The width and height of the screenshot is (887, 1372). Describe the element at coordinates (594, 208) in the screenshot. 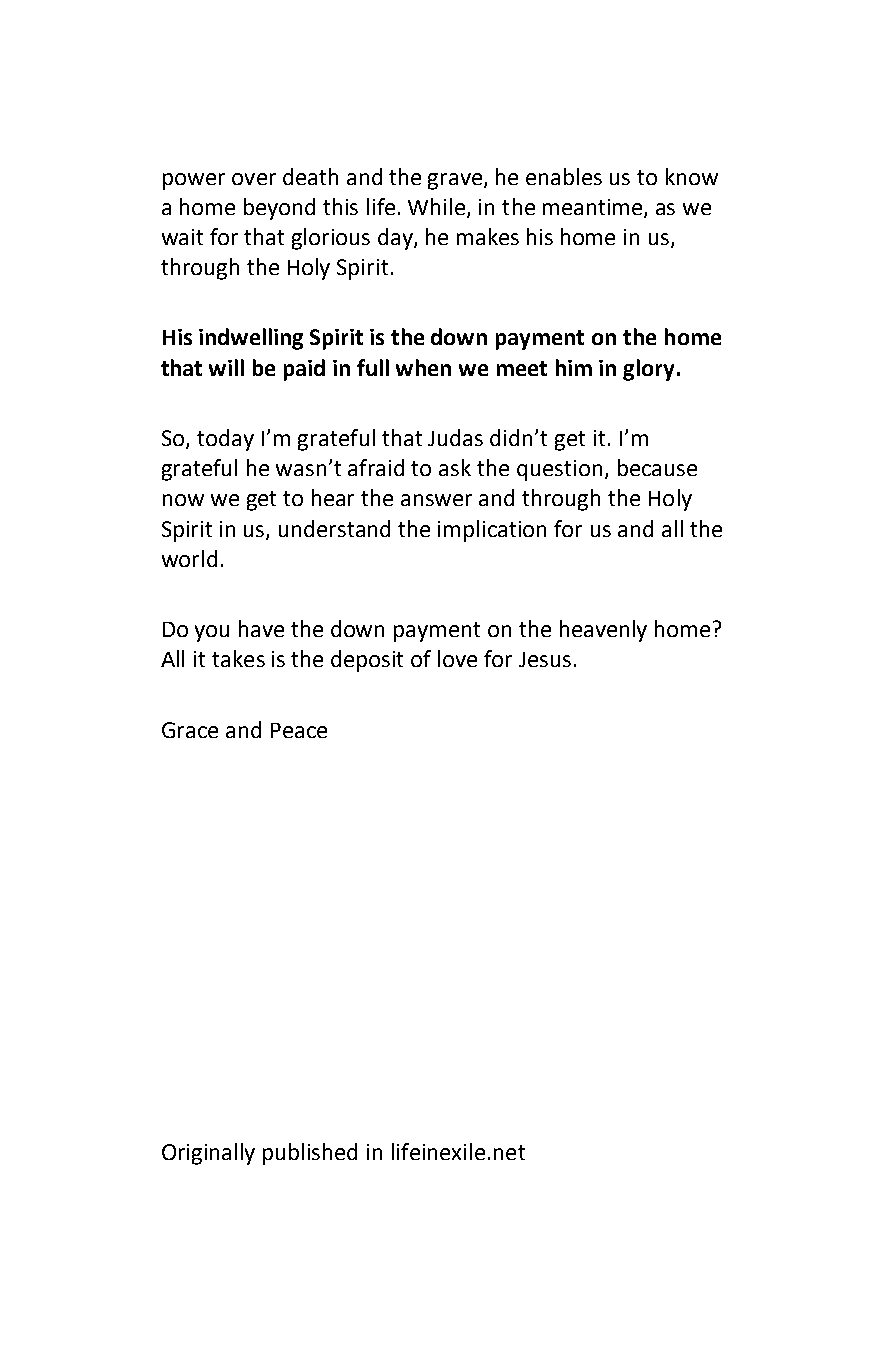

I see `meantime` at that location.
